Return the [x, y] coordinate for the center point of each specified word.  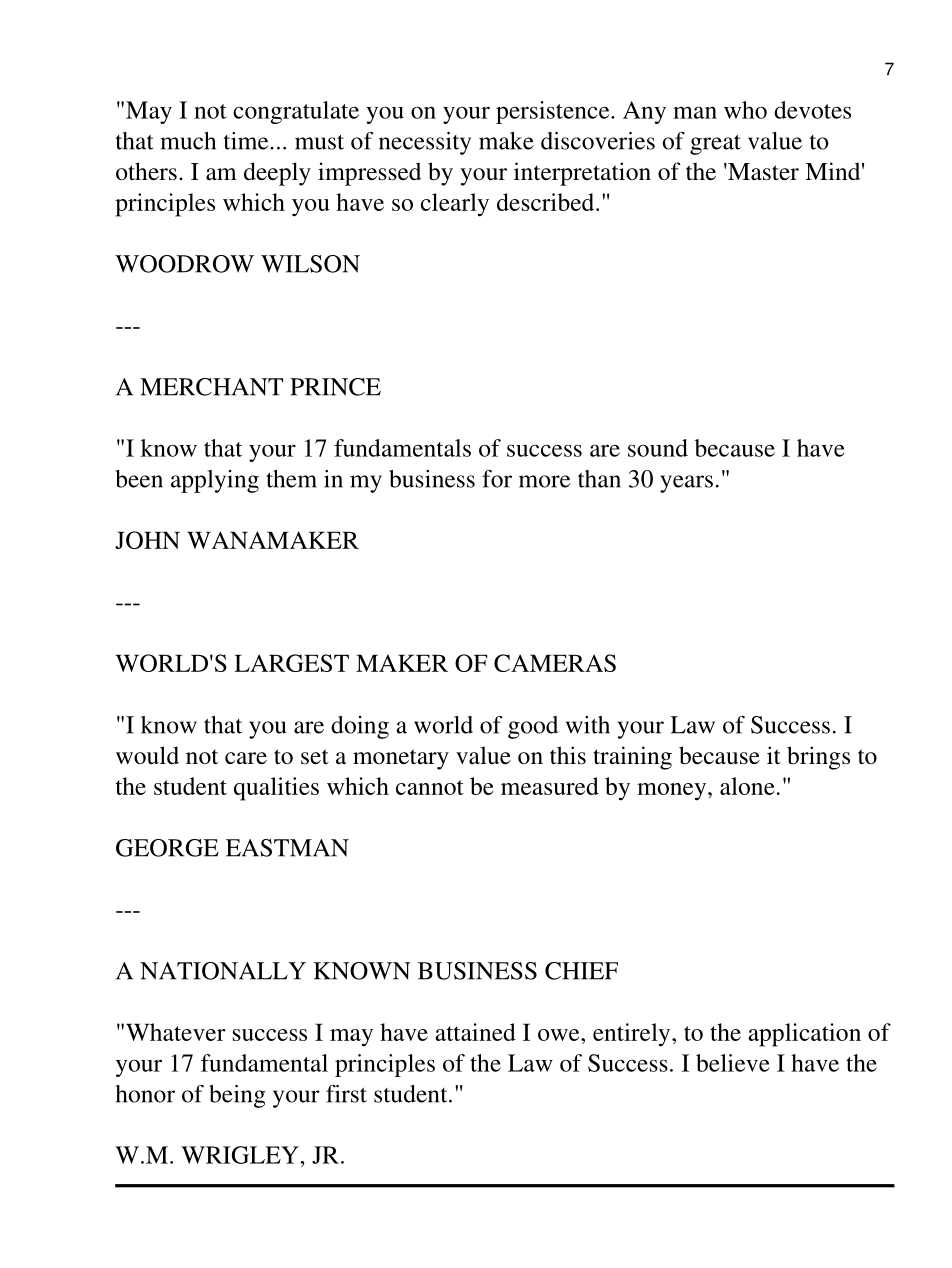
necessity [425, 143]
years [686, 484]
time [247, 141]
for [497, 479]
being [237, 1096]
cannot [430, 787]
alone [747, 786]
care [246, 758]
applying [215, 481]
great [715, 144]
